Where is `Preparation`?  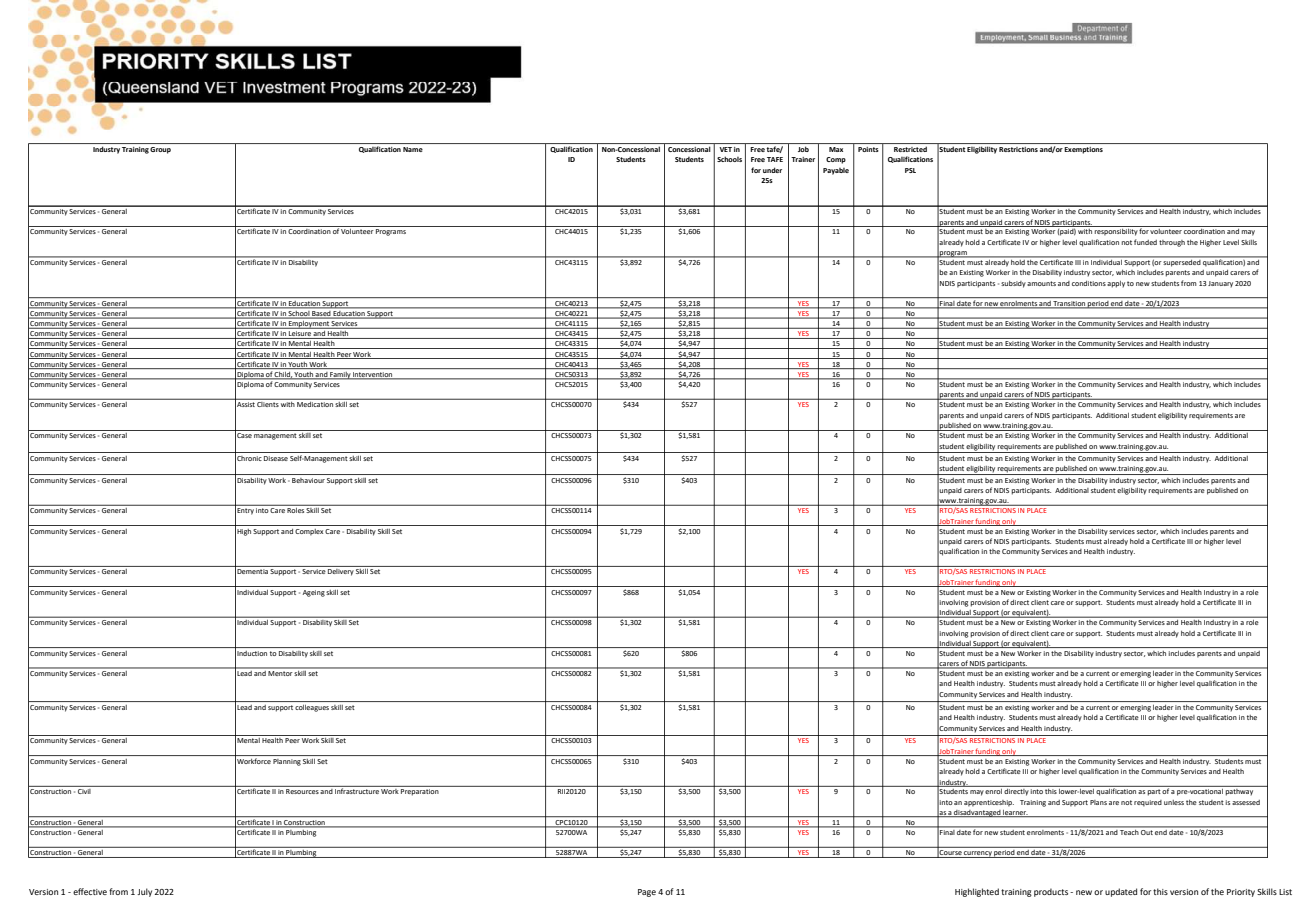 Preparation is located at coordinates (420, 792).
